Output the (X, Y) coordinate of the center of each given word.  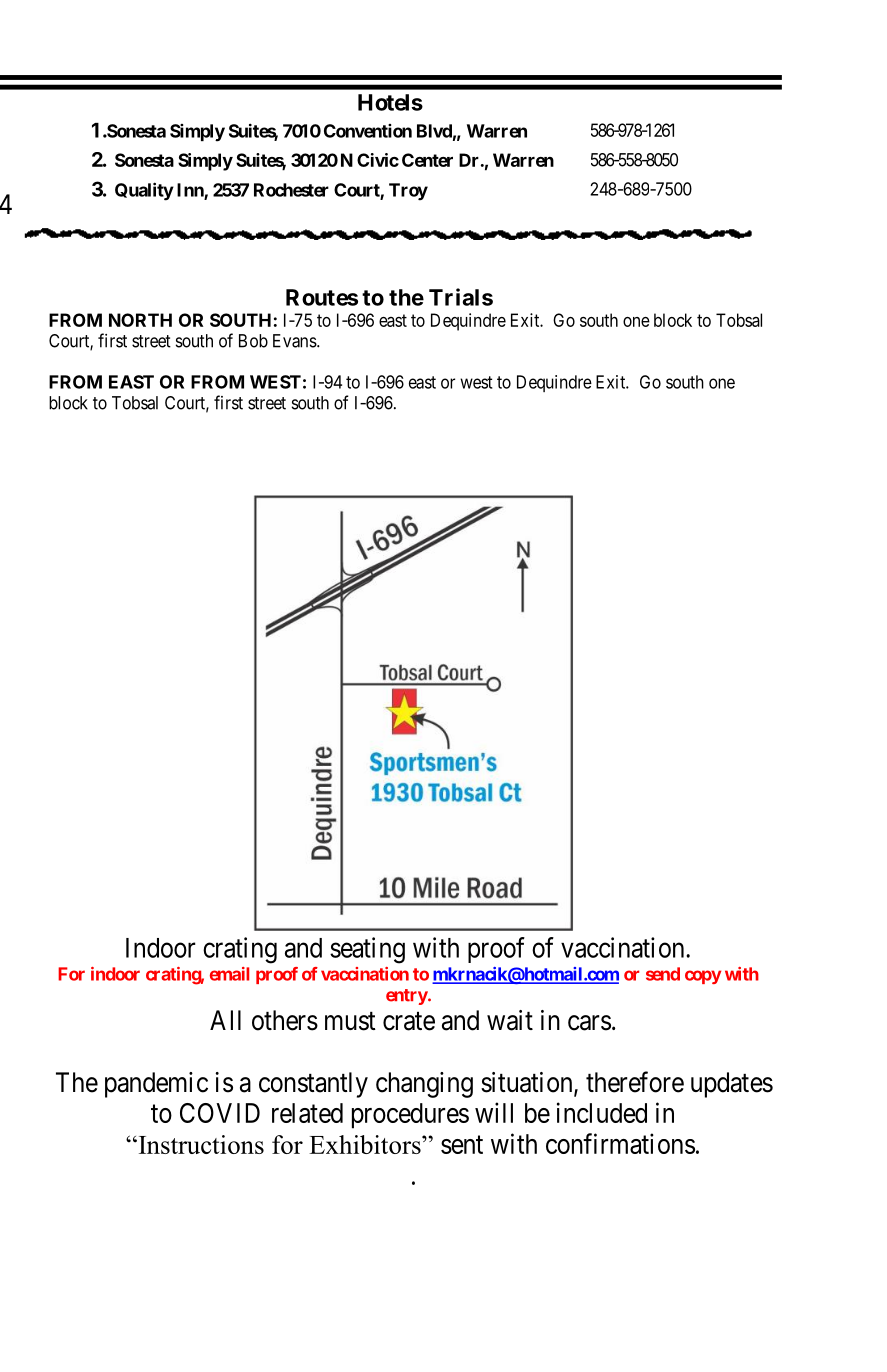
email (229, 974)
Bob (253, 341)
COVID (220, 1113)
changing (424, 1085)
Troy (408, 192)
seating (367, 950)
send (663, 974)
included (602, 1112)
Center (427, 160)
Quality (144, 191)
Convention (368, 131)
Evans (295, 341)
